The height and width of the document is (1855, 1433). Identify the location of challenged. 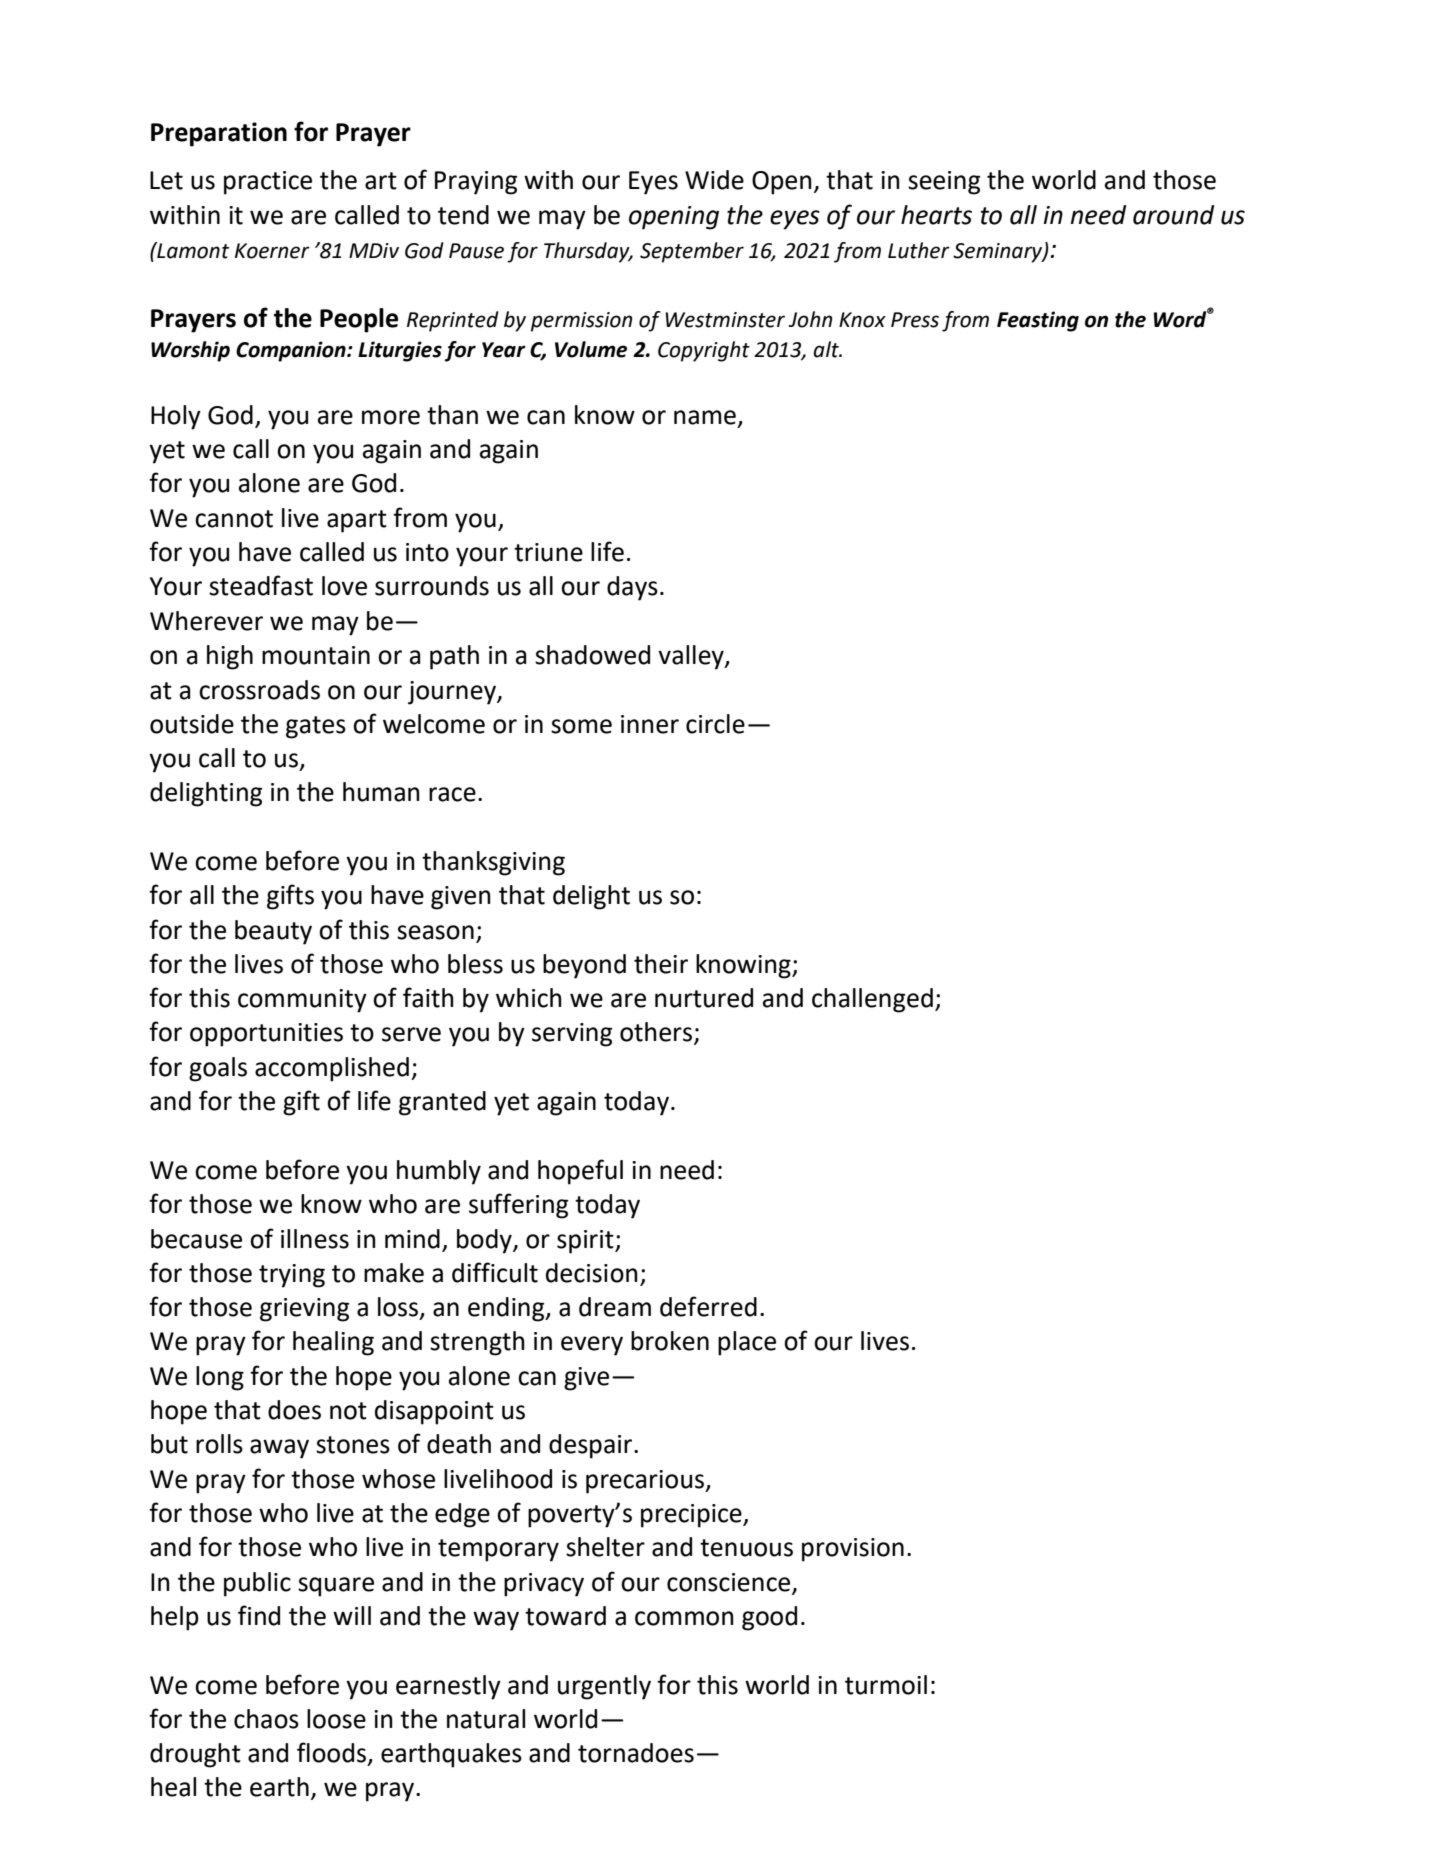
(872, 1000).
